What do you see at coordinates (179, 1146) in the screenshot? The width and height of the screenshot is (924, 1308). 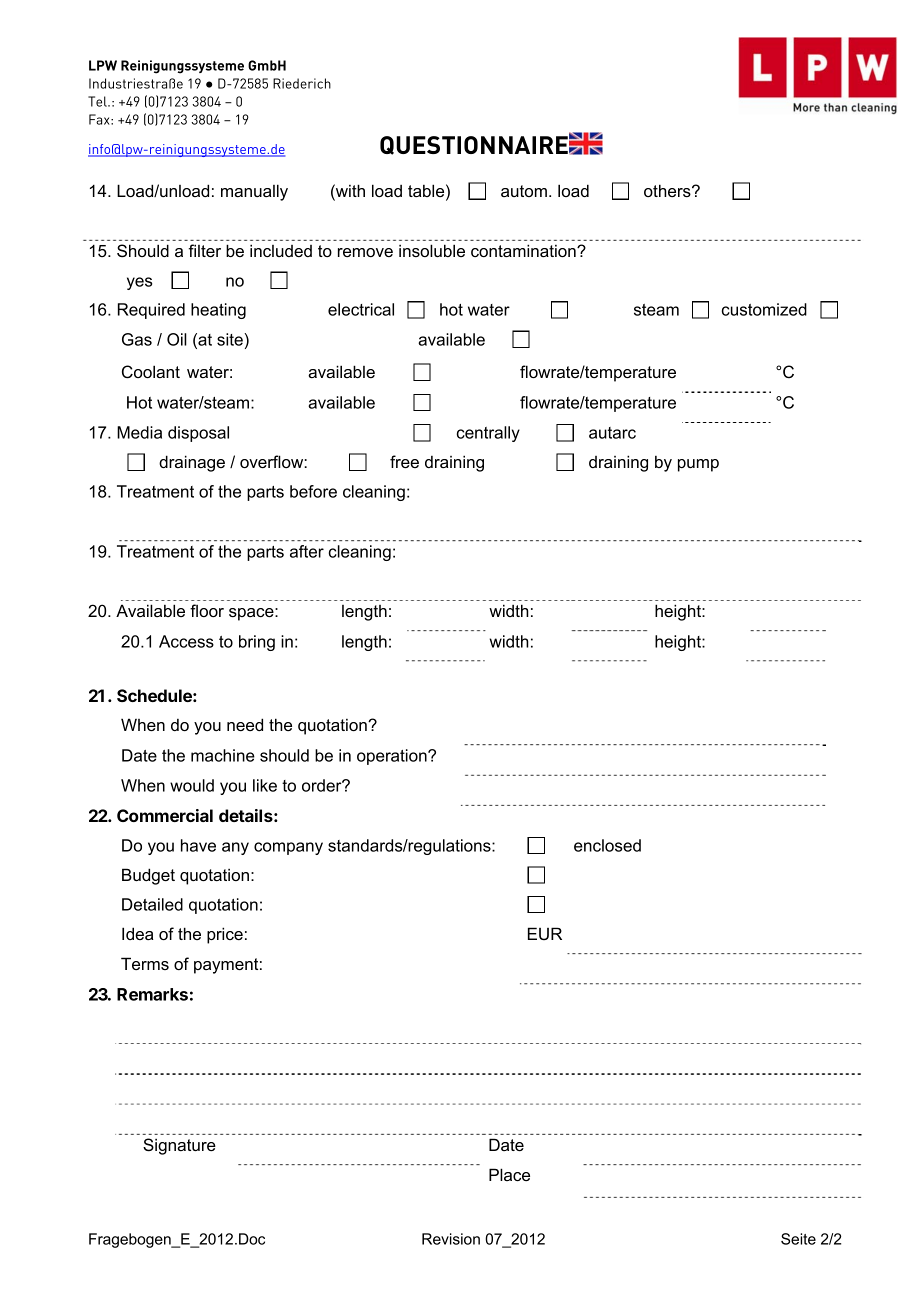 I see `Signature` at bounding box center [179, 1146].
